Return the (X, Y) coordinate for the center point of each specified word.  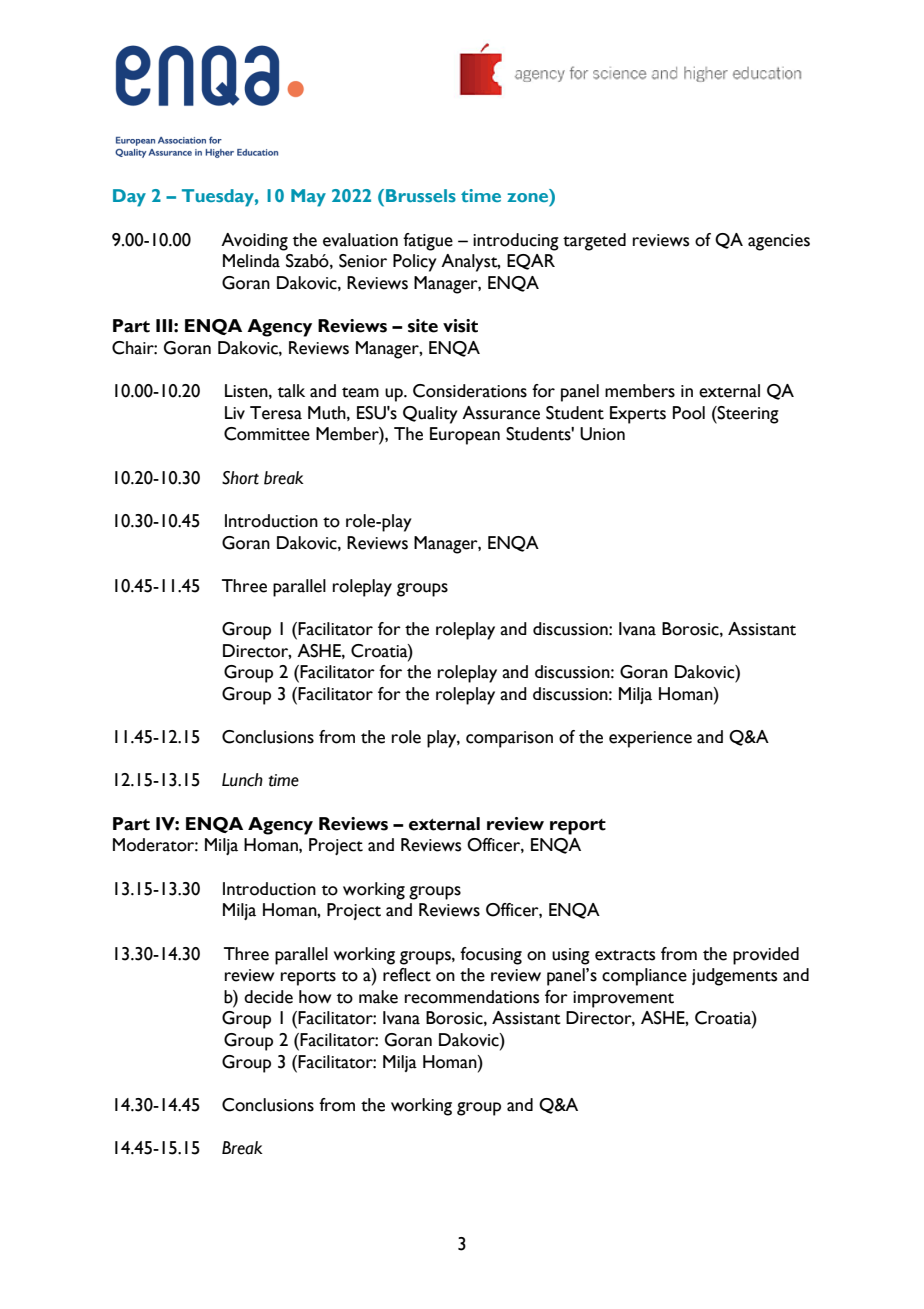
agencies (779, 242)
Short (240, 478)
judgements (734, 977)
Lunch (242, 780)
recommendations (472, 997)
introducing (516, 242)
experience (650, 739)
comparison (509, 739)
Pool (689, 413)
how (315, 997)
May (308, 198)
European (465, 436)
